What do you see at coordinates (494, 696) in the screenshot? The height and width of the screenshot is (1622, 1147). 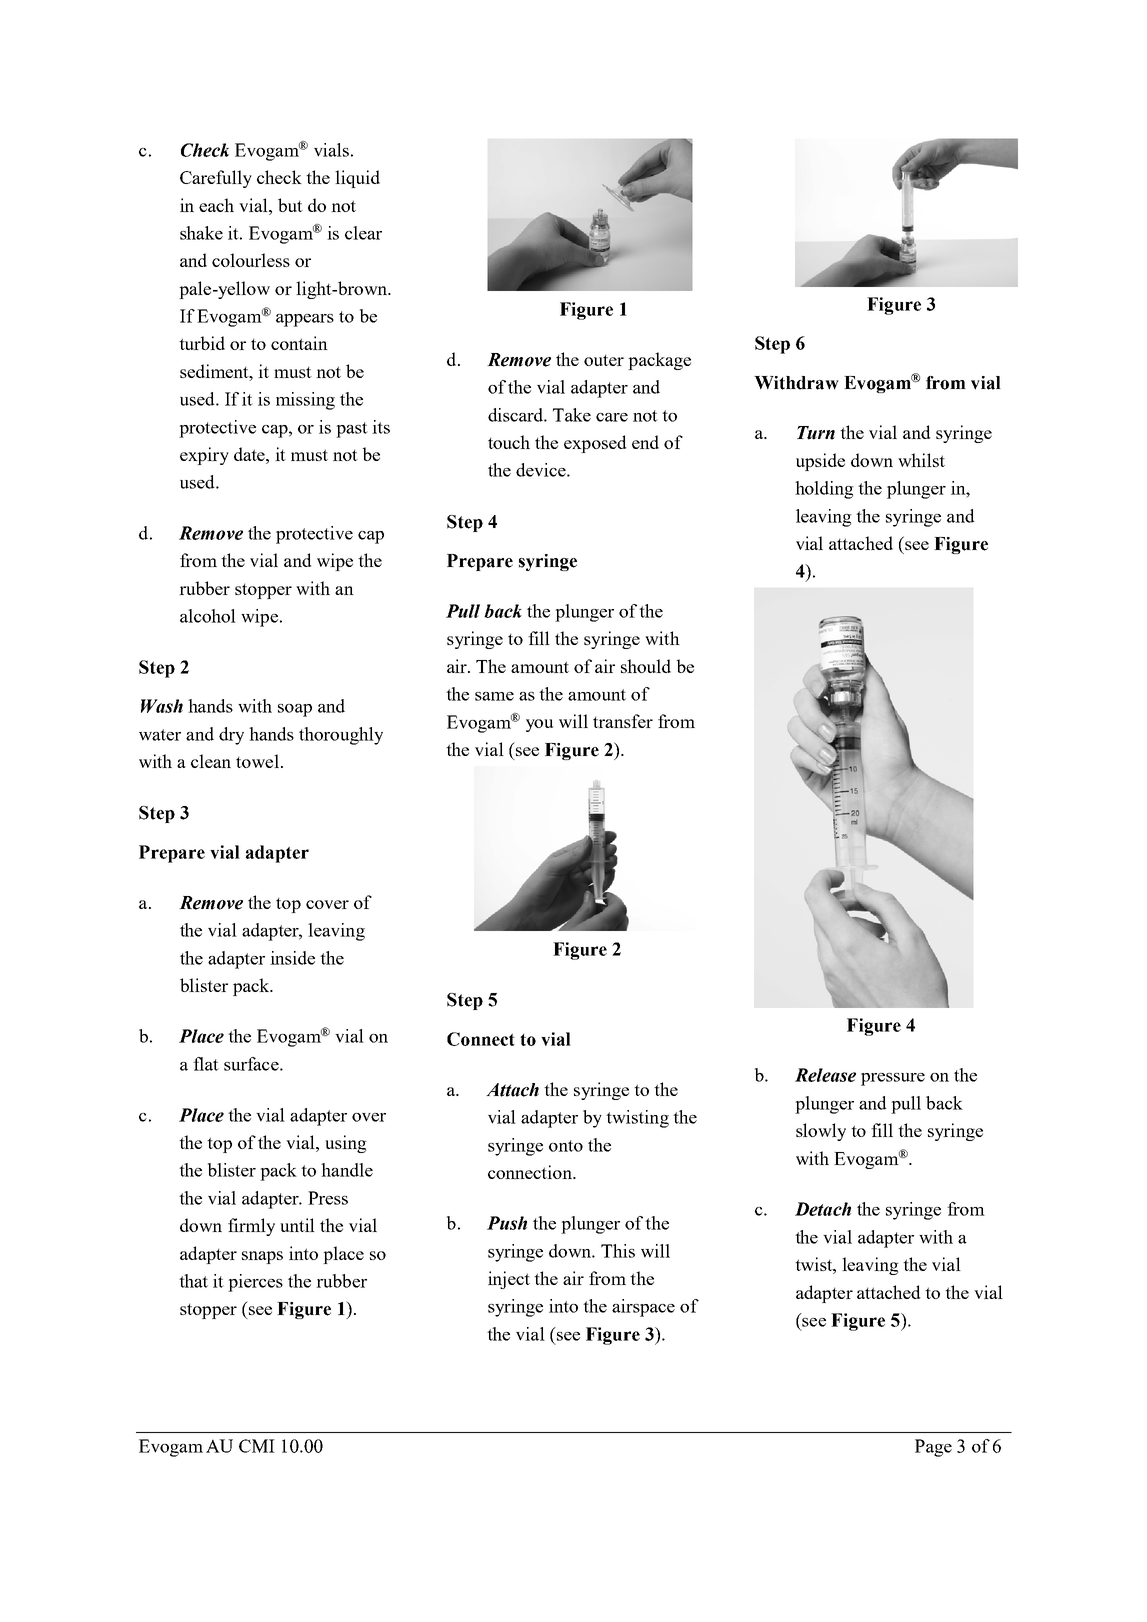 I see `same` at bounding box center [494, 696].
